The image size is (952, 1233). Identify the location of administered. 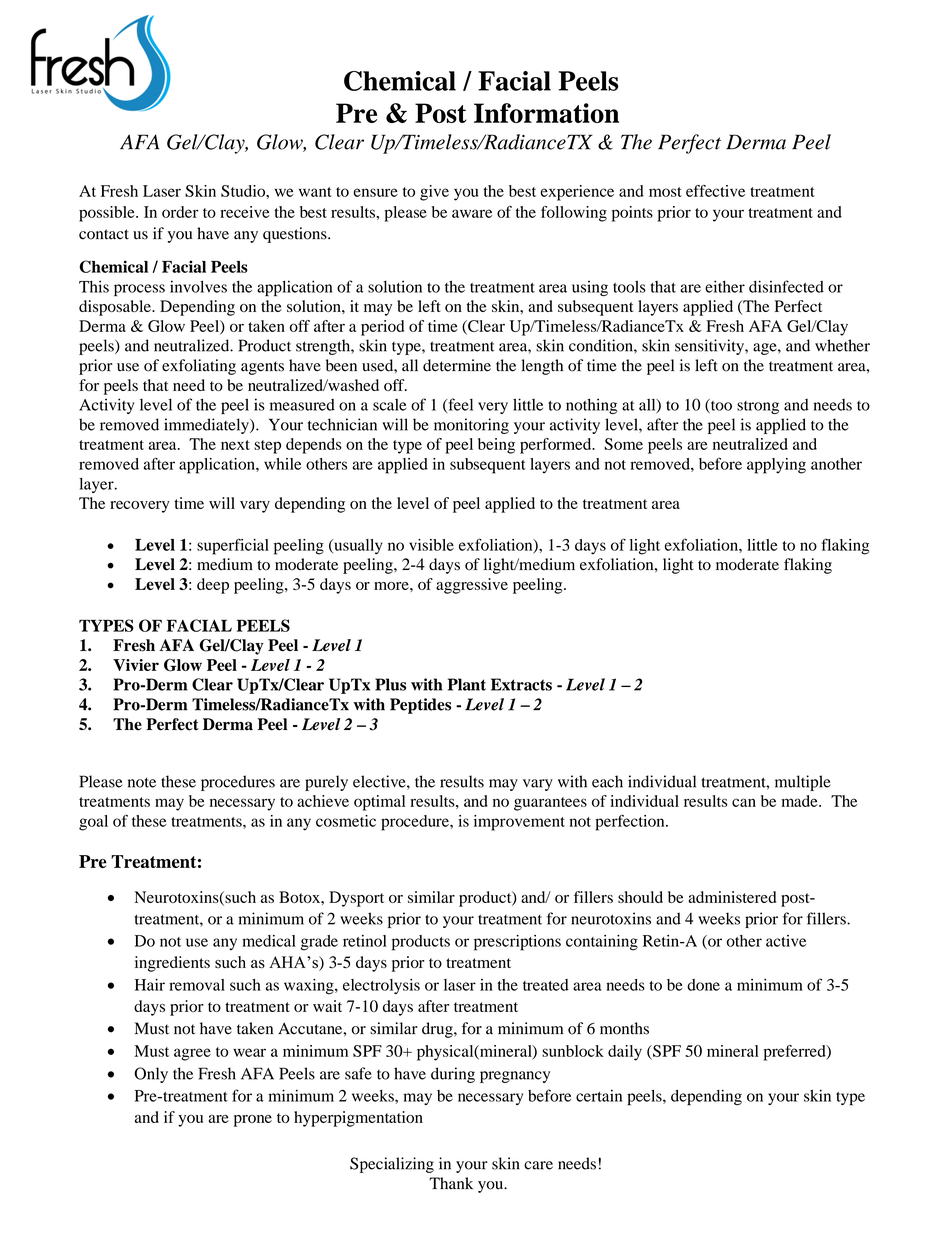
(732, 897).
